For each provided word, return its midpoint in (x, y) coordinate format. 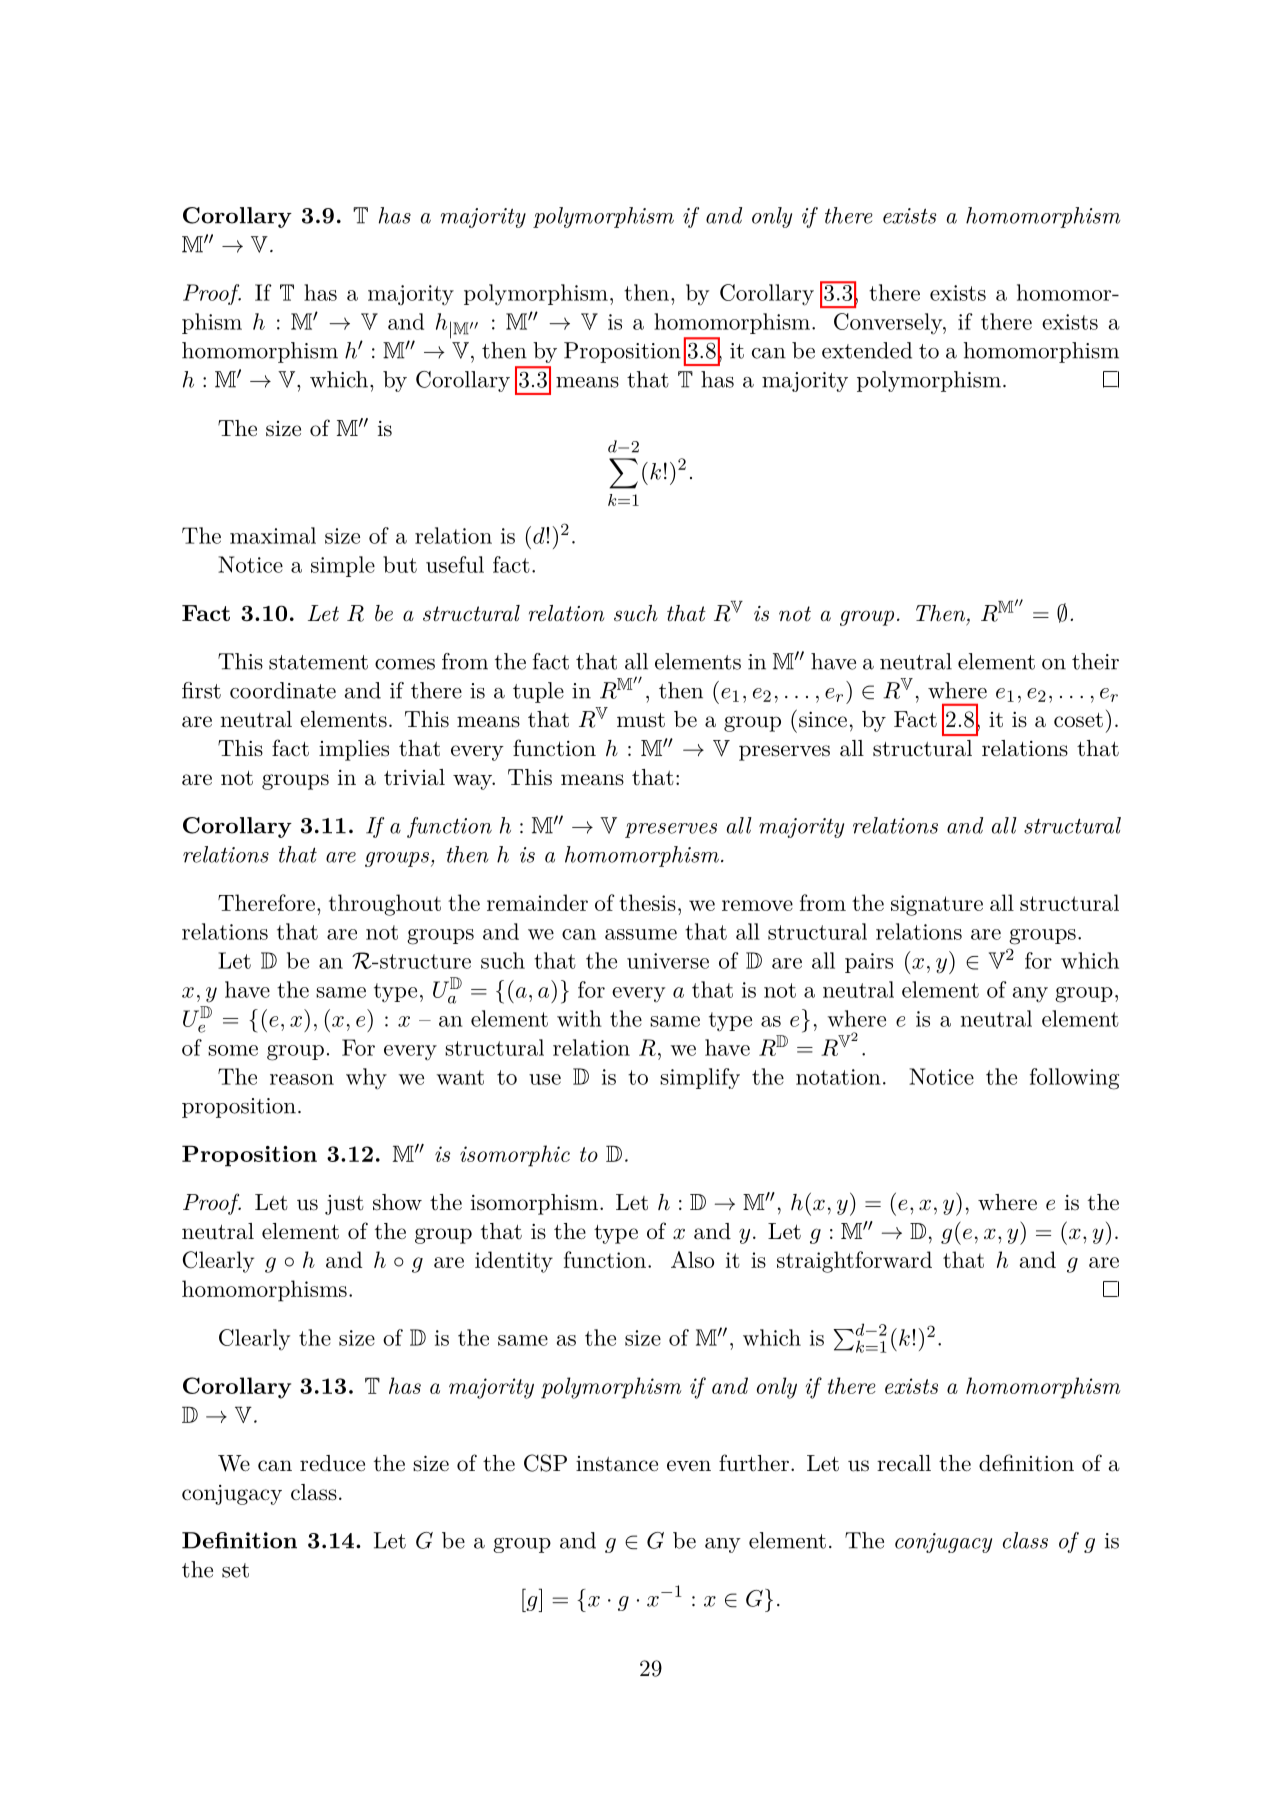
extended (867, 350)
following (1074, 1079)
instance (617, 1464)
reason (302, 1079)
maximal (273, 535)
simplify (700, 1078)
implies (354, 750)
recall (904, 1463)
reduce (332, 1463)
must (641, 720)
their (1095, 661)
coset (1078, 720)
